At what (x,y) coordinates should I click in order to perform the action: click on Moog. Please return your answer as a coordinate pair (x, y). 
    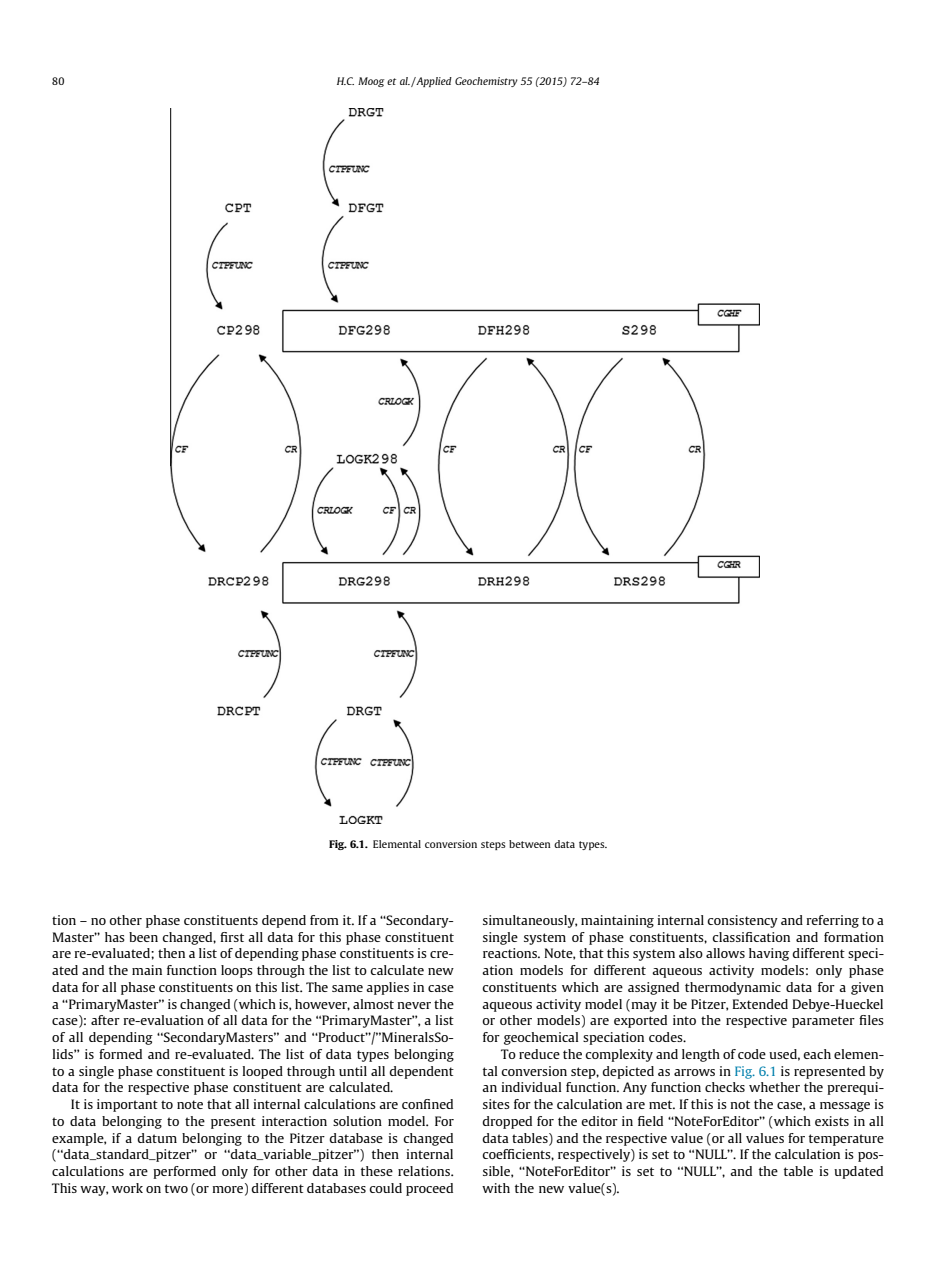
    Looking at the image, I should click on (371, 82).
